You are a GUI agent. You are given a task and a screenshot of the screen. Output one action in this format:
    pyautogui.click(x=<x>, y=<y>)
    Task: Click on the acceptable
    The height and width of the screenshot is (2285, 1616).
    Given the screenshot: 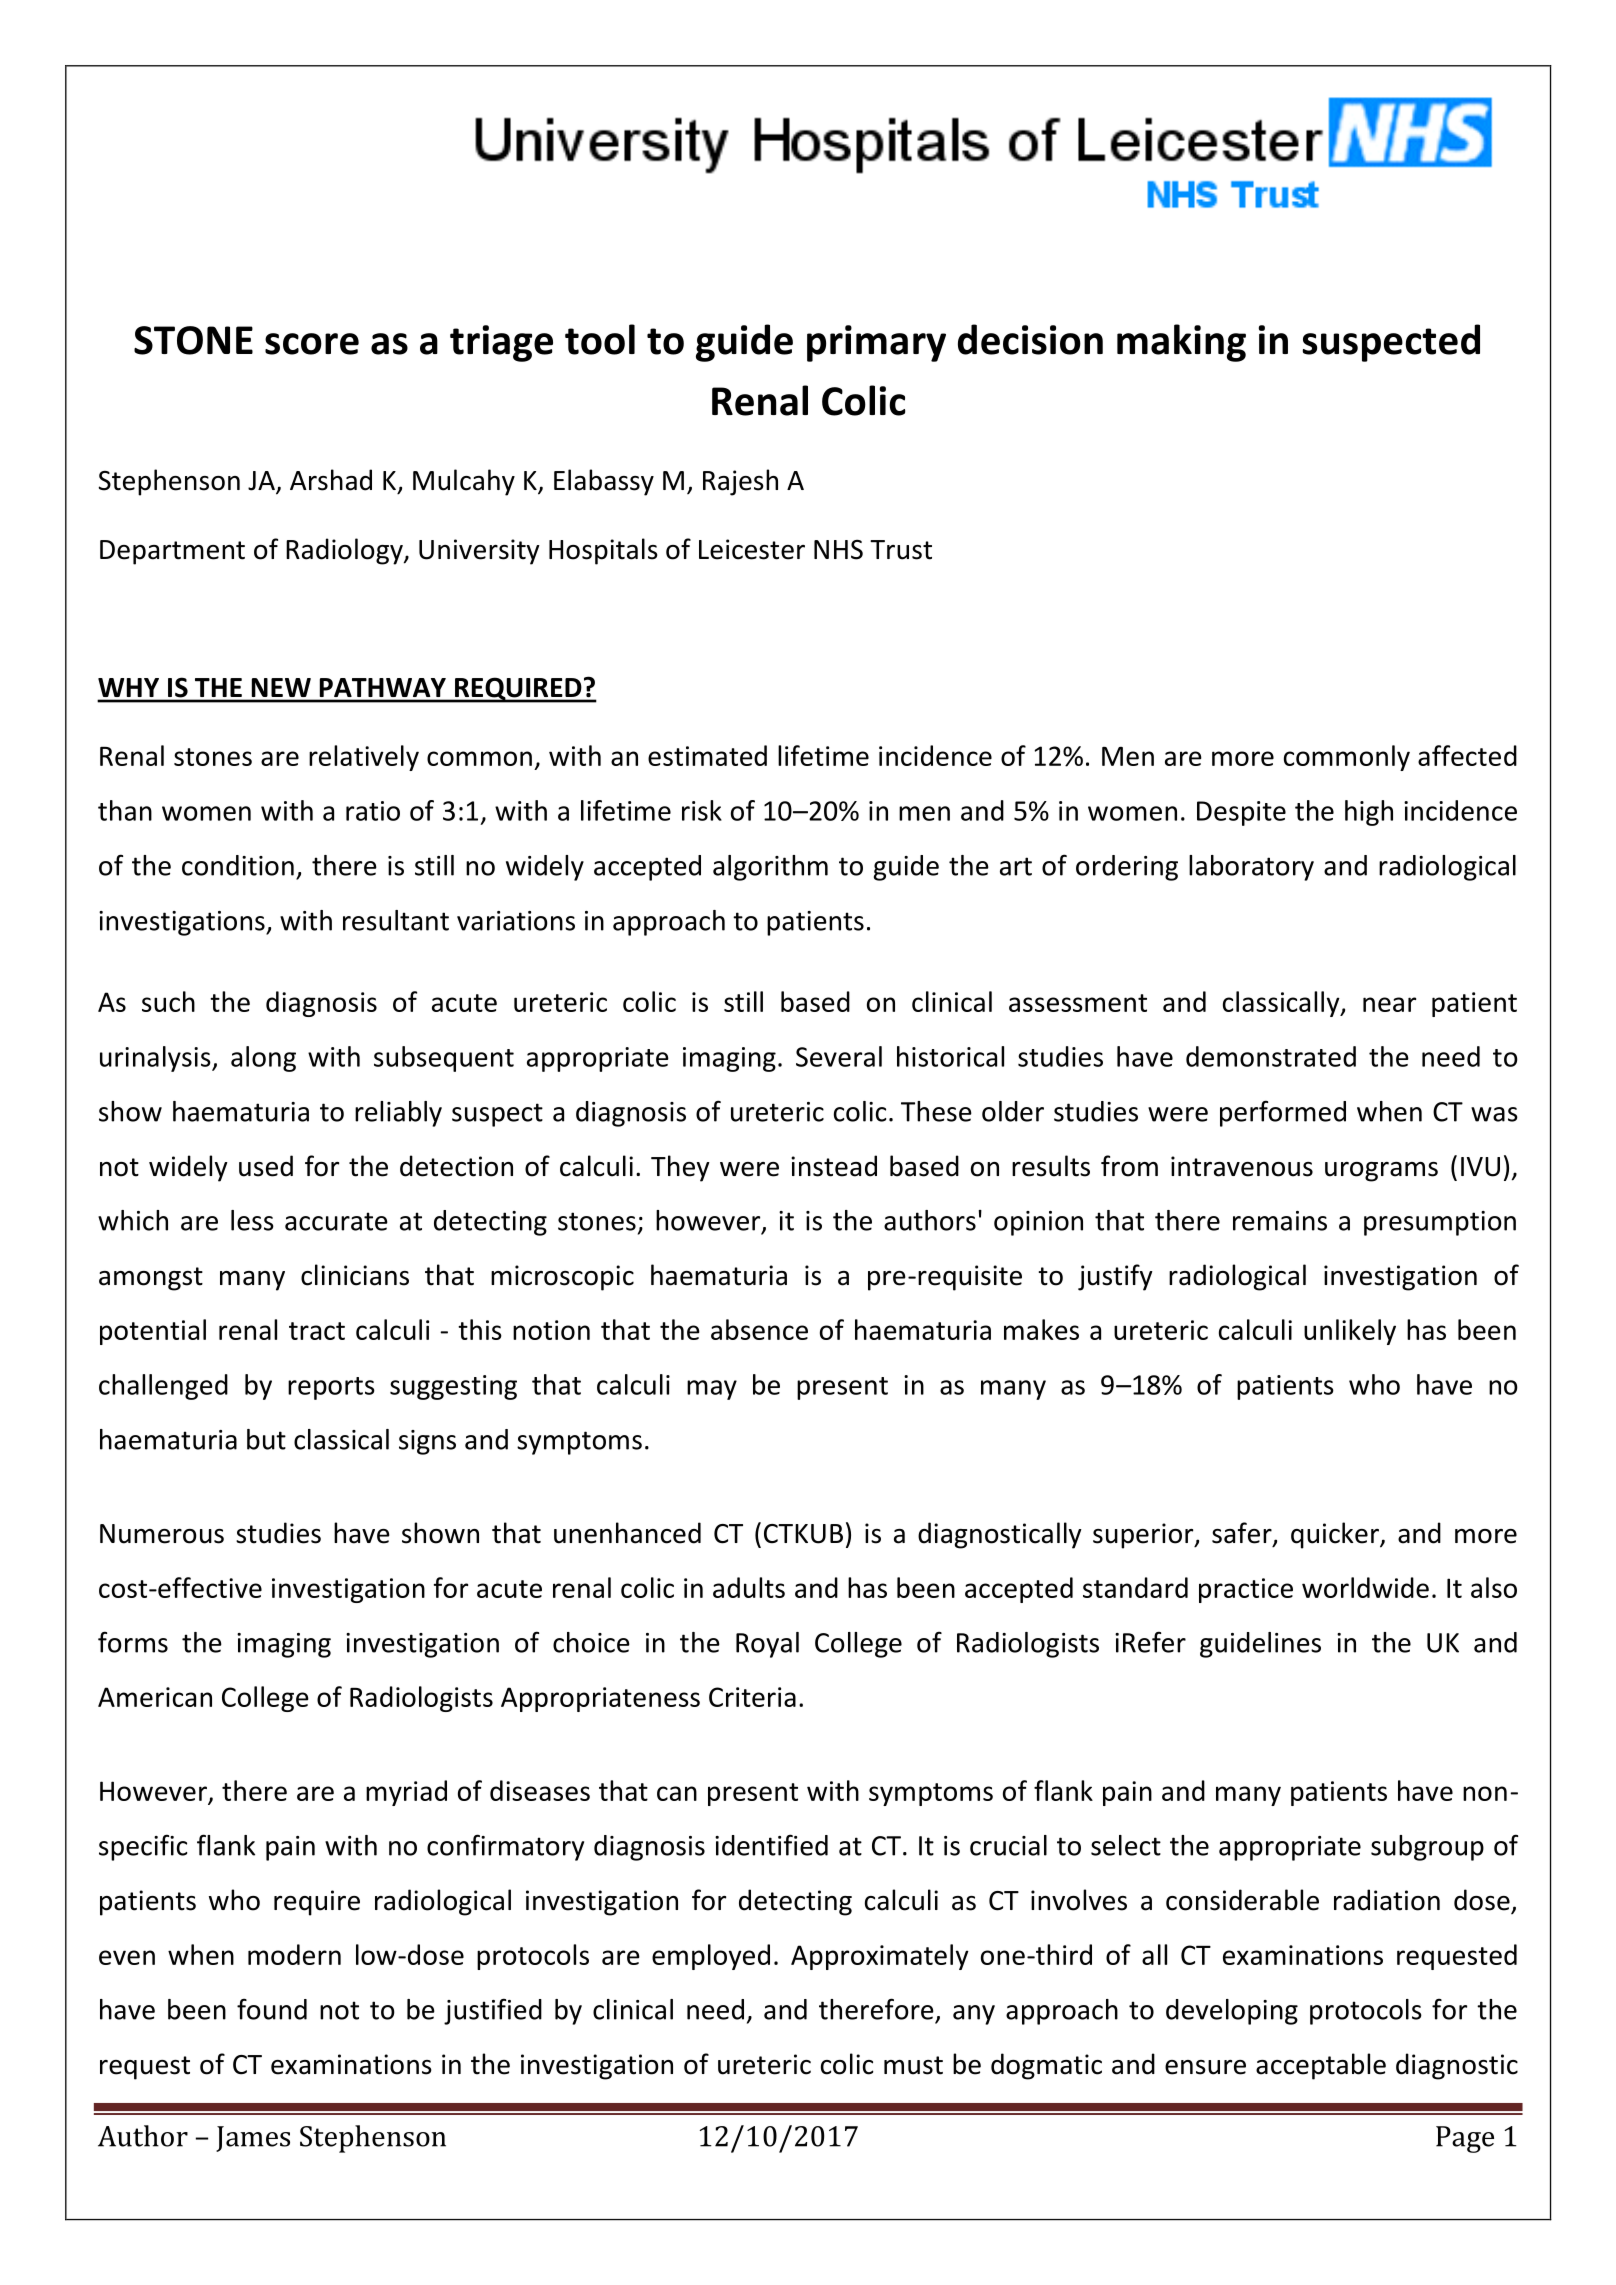 What is the action you would take?
    pyautogui.click(x=1321, y=2066)
